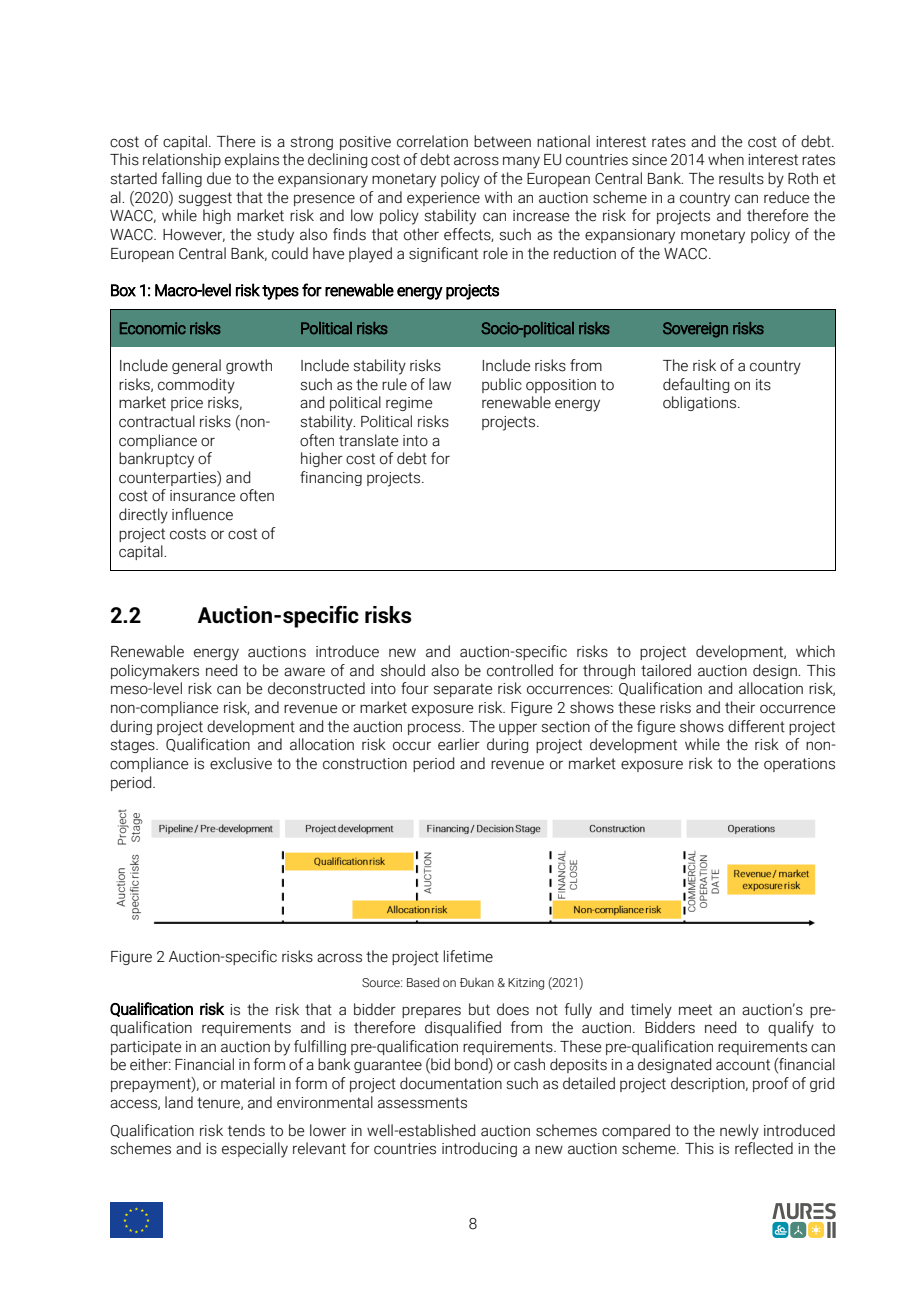 The height and width of the screenshot is (1307, 924). I want to click on obligations, so click(701, 403).
